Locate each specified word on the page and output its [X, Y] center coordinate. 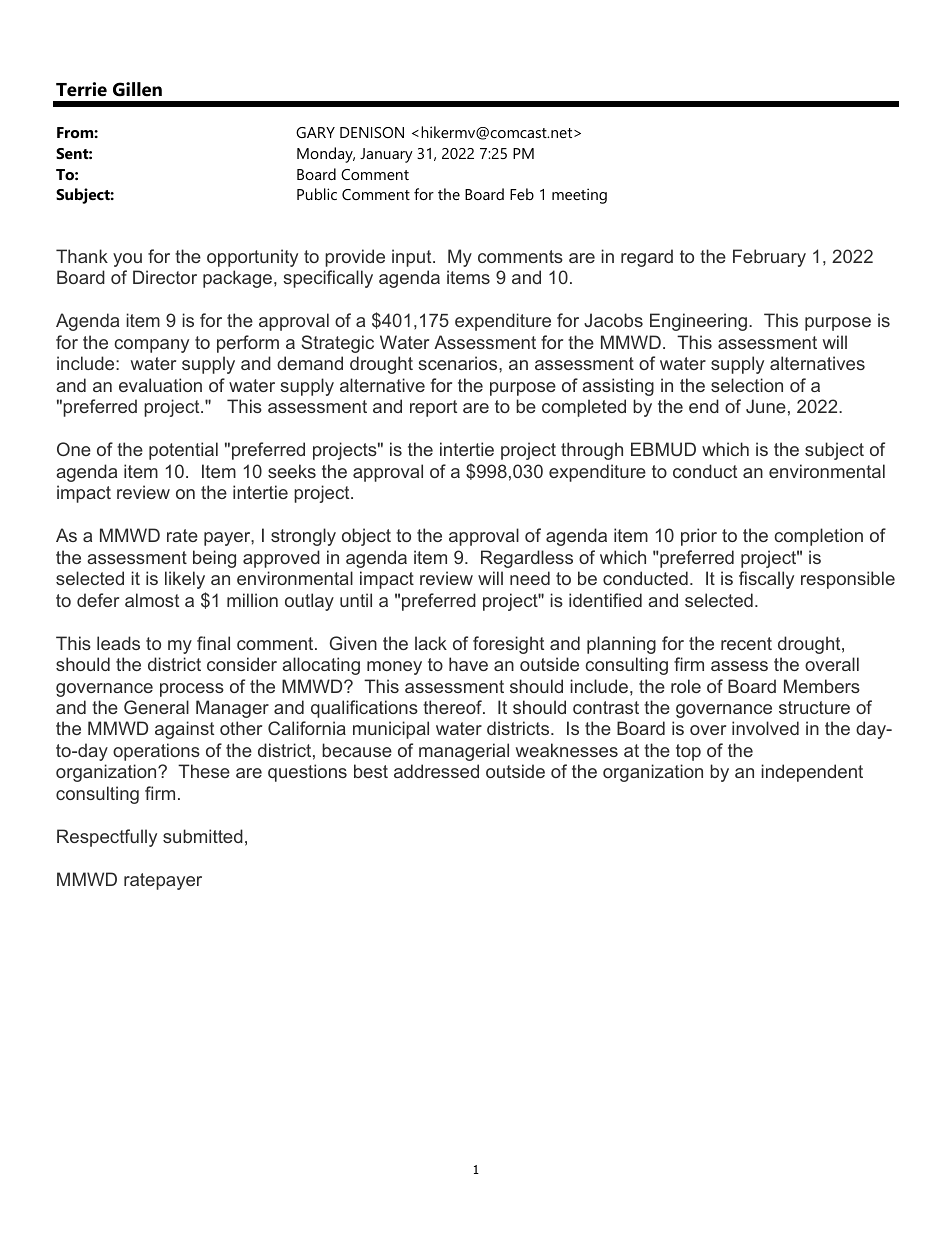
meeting [579, 196]
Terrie [81, 89]
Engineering [698, 322]
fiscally [766, 580]
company [151, 346]
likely [185, 580]
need [530, 578]
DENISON [372, 132]
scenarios [459, 363]
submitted [203, 836]
